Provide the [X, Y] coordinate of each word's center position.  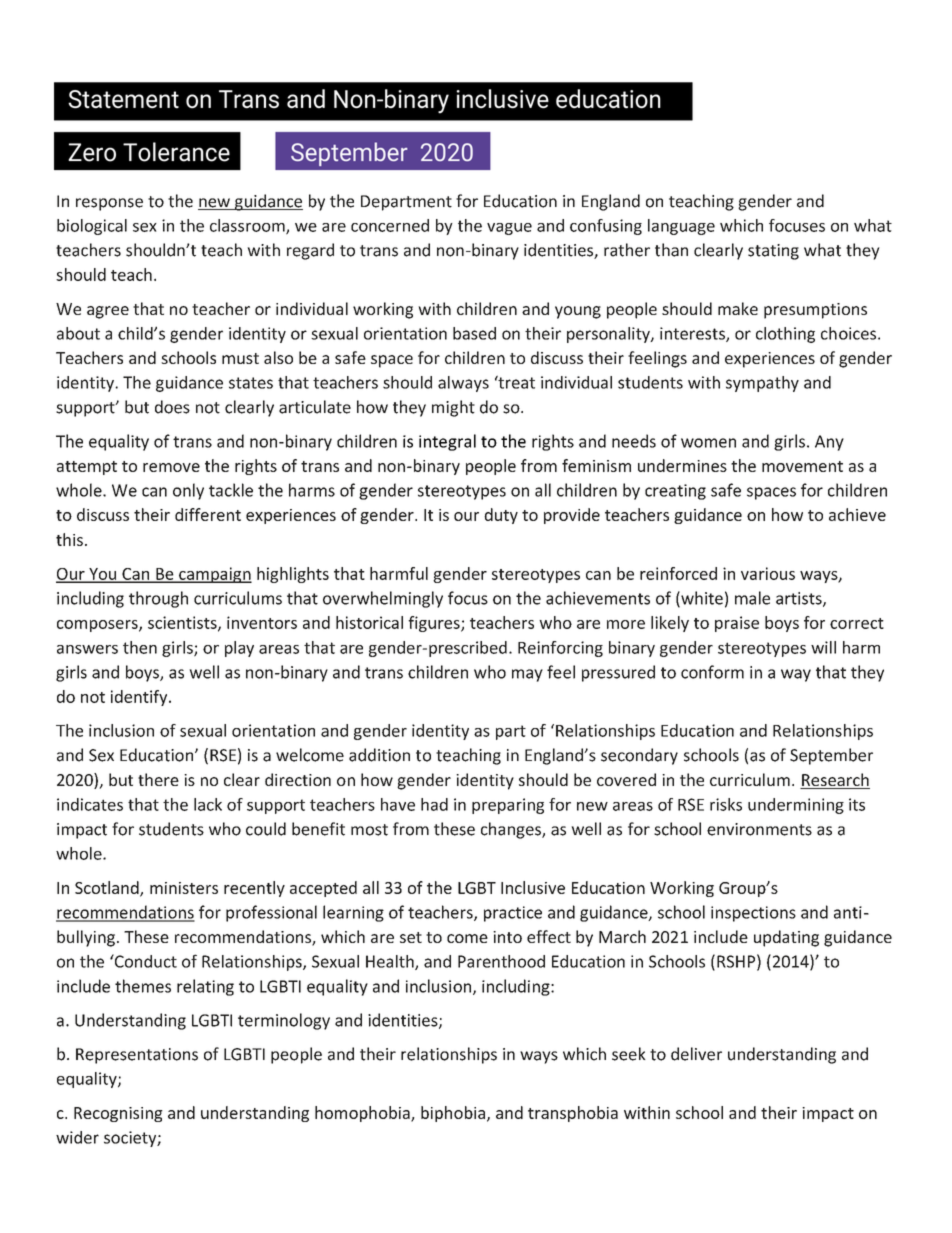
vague [509, 229]
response [109, 204]
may [527, 675]
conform [712, 672]
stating [773, 252]
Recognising [118, 1114]
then [140, 647]
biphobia [453, 1114]
